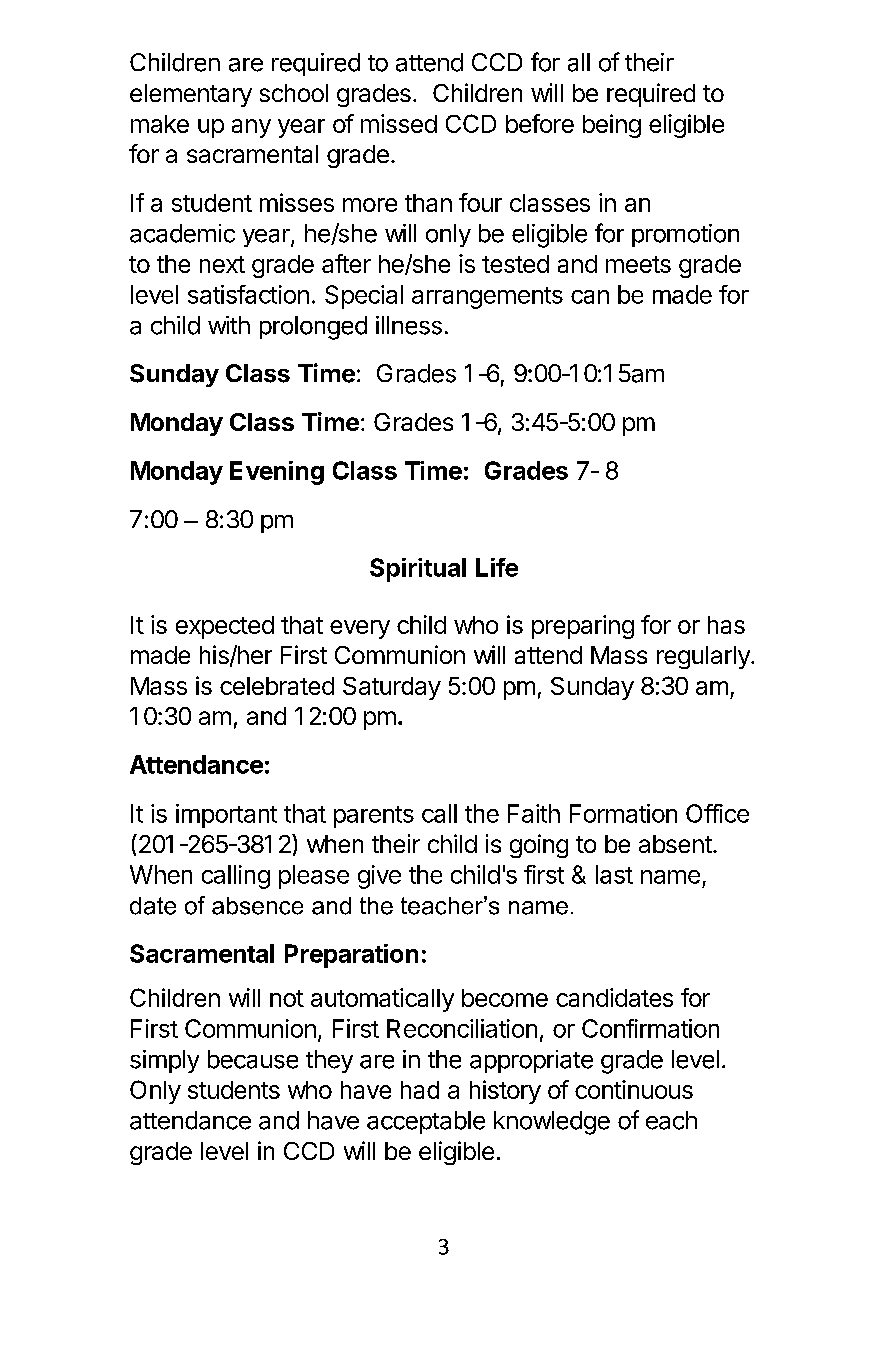 This document has height=1372, width=887. I want to click on Evening, so click(277, 473).
